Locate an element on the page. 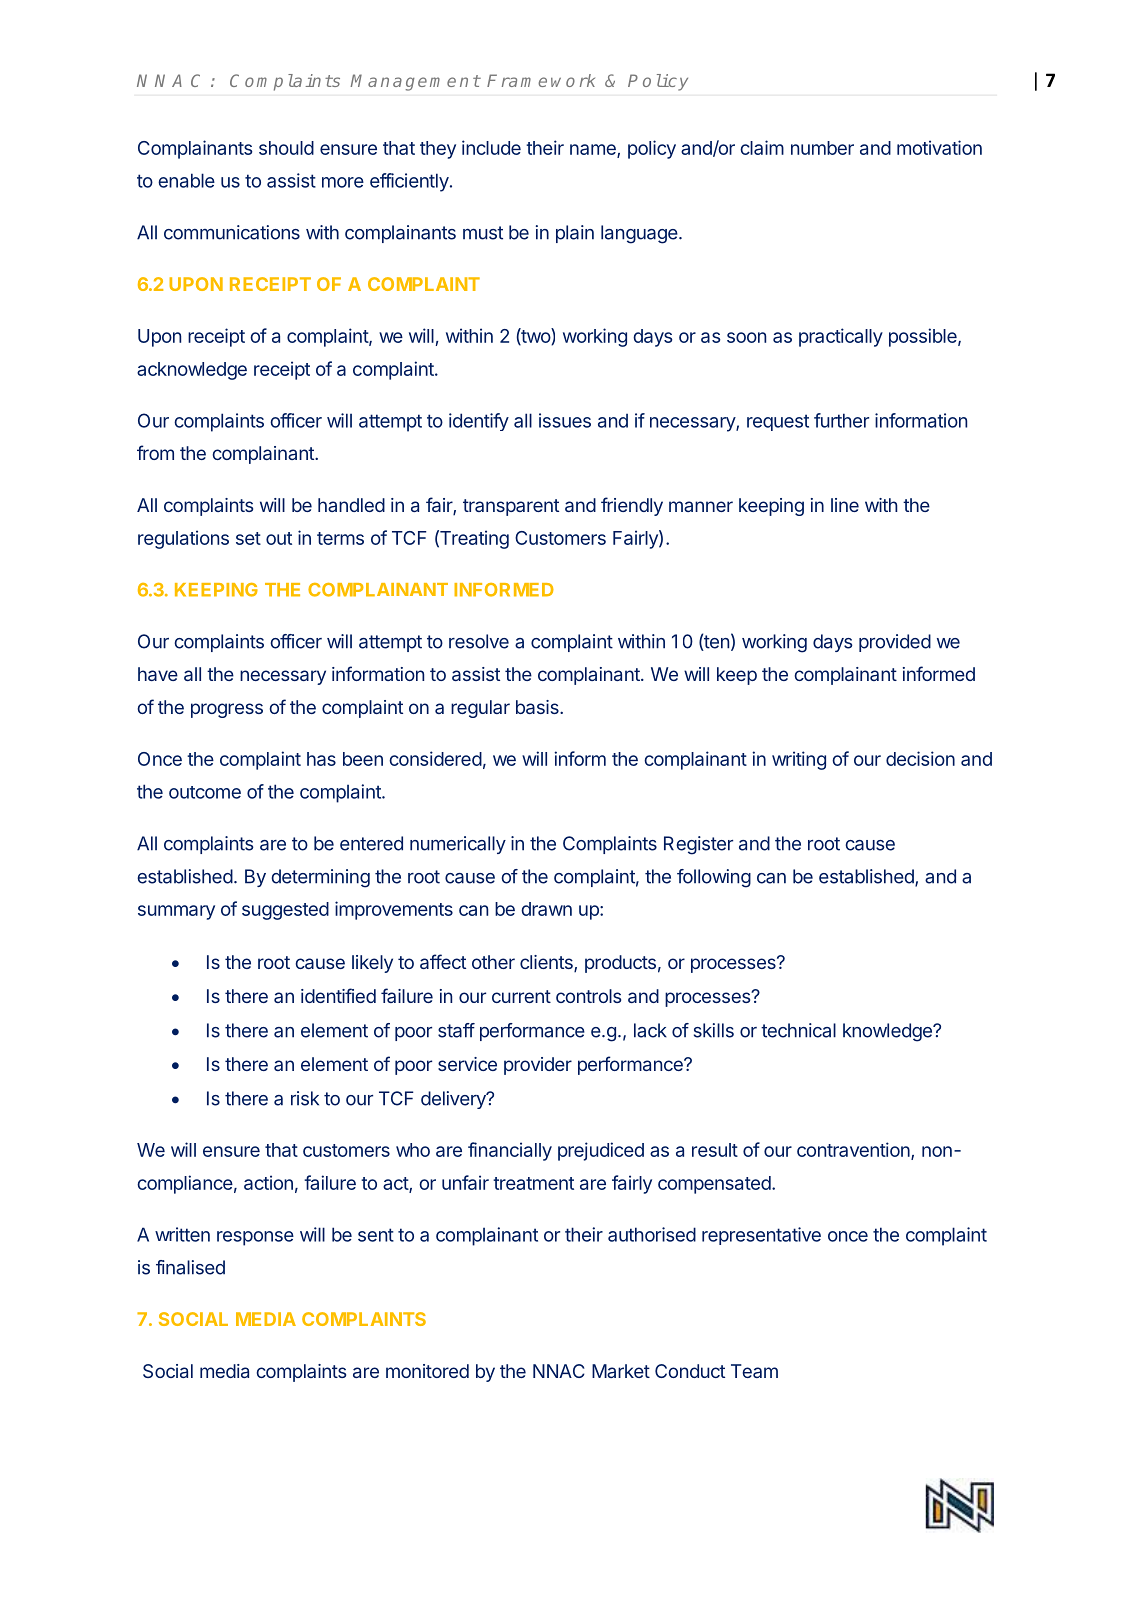 This document has height=1600, width=1131. clients is located at coordinates (547, 963).
